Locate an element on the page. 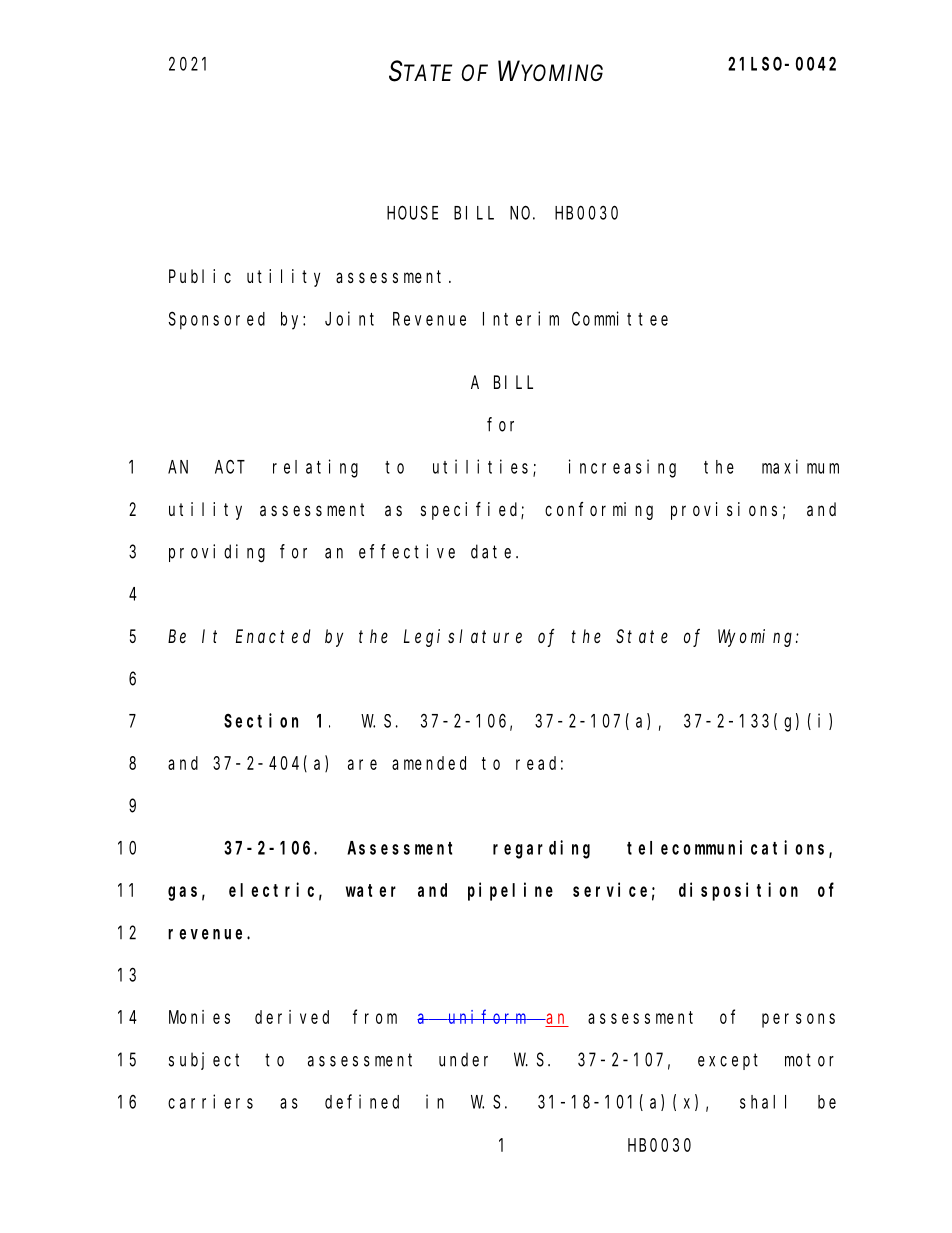 The width and height of the document is (952, 1233). disposition is located at coordinates (738, 891).
